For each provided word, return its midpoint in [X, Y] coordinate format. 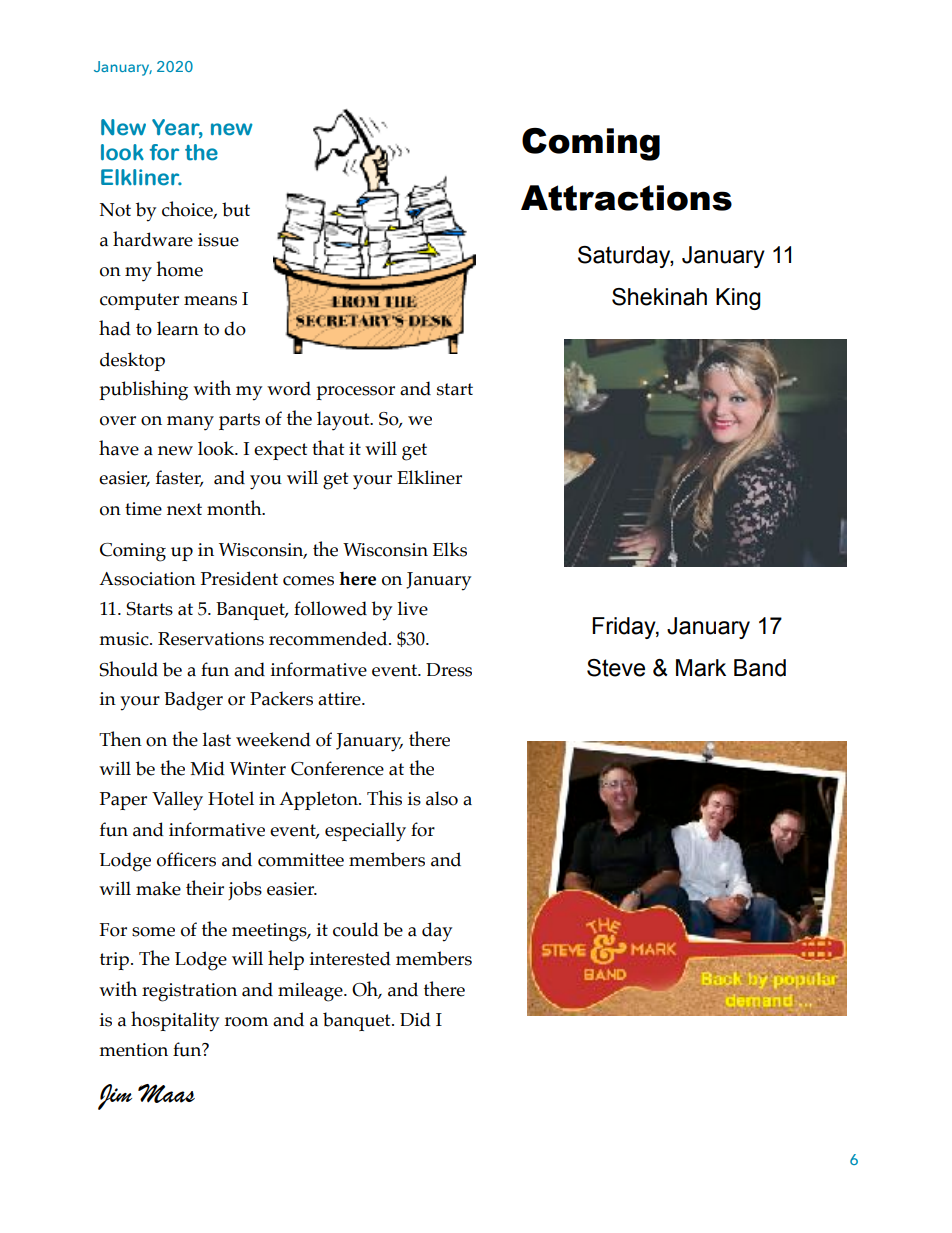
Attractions [626, 198]
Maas [166, 1093]
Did [415, 1019]
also [442, 798]
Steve [616, 668]
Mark [701, 668]
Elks [450, 549]
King [738, 299]
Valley [177, 801]
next [184, 509]
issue [218, 240]
